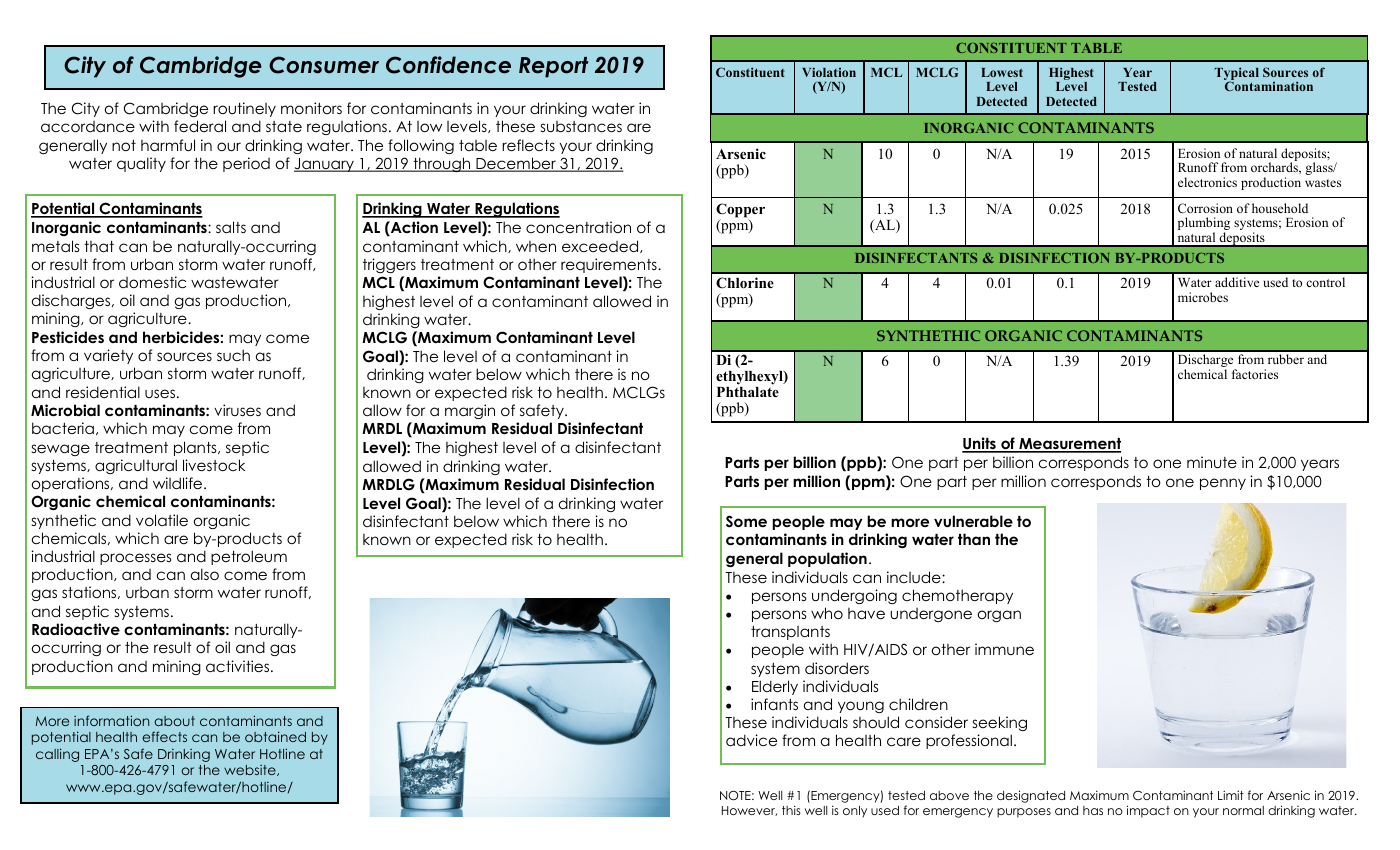  I want to click on livestock, so click(214, 465).
